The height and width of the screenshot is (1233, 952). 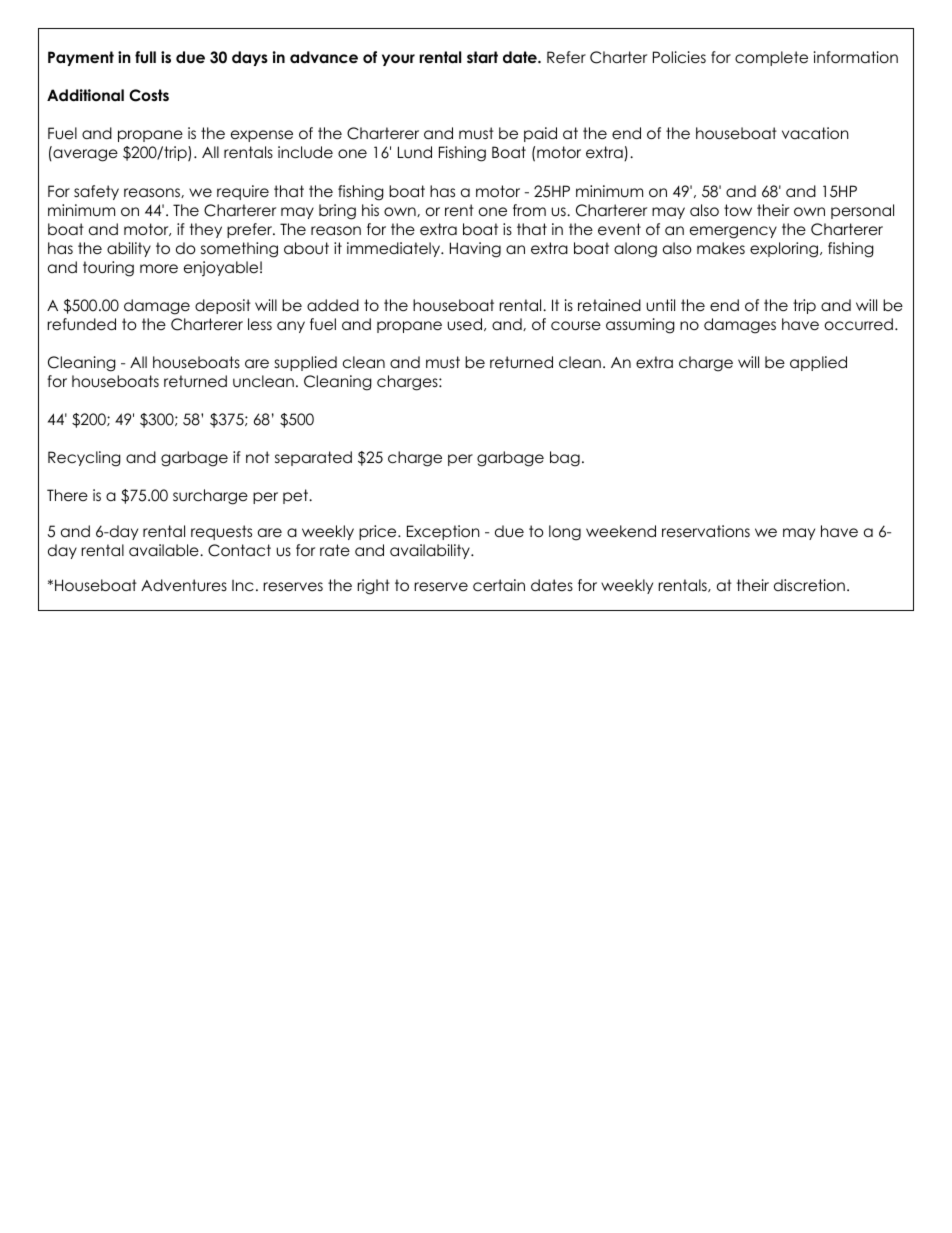 I want to click on used, so click(x=466, y=324).
